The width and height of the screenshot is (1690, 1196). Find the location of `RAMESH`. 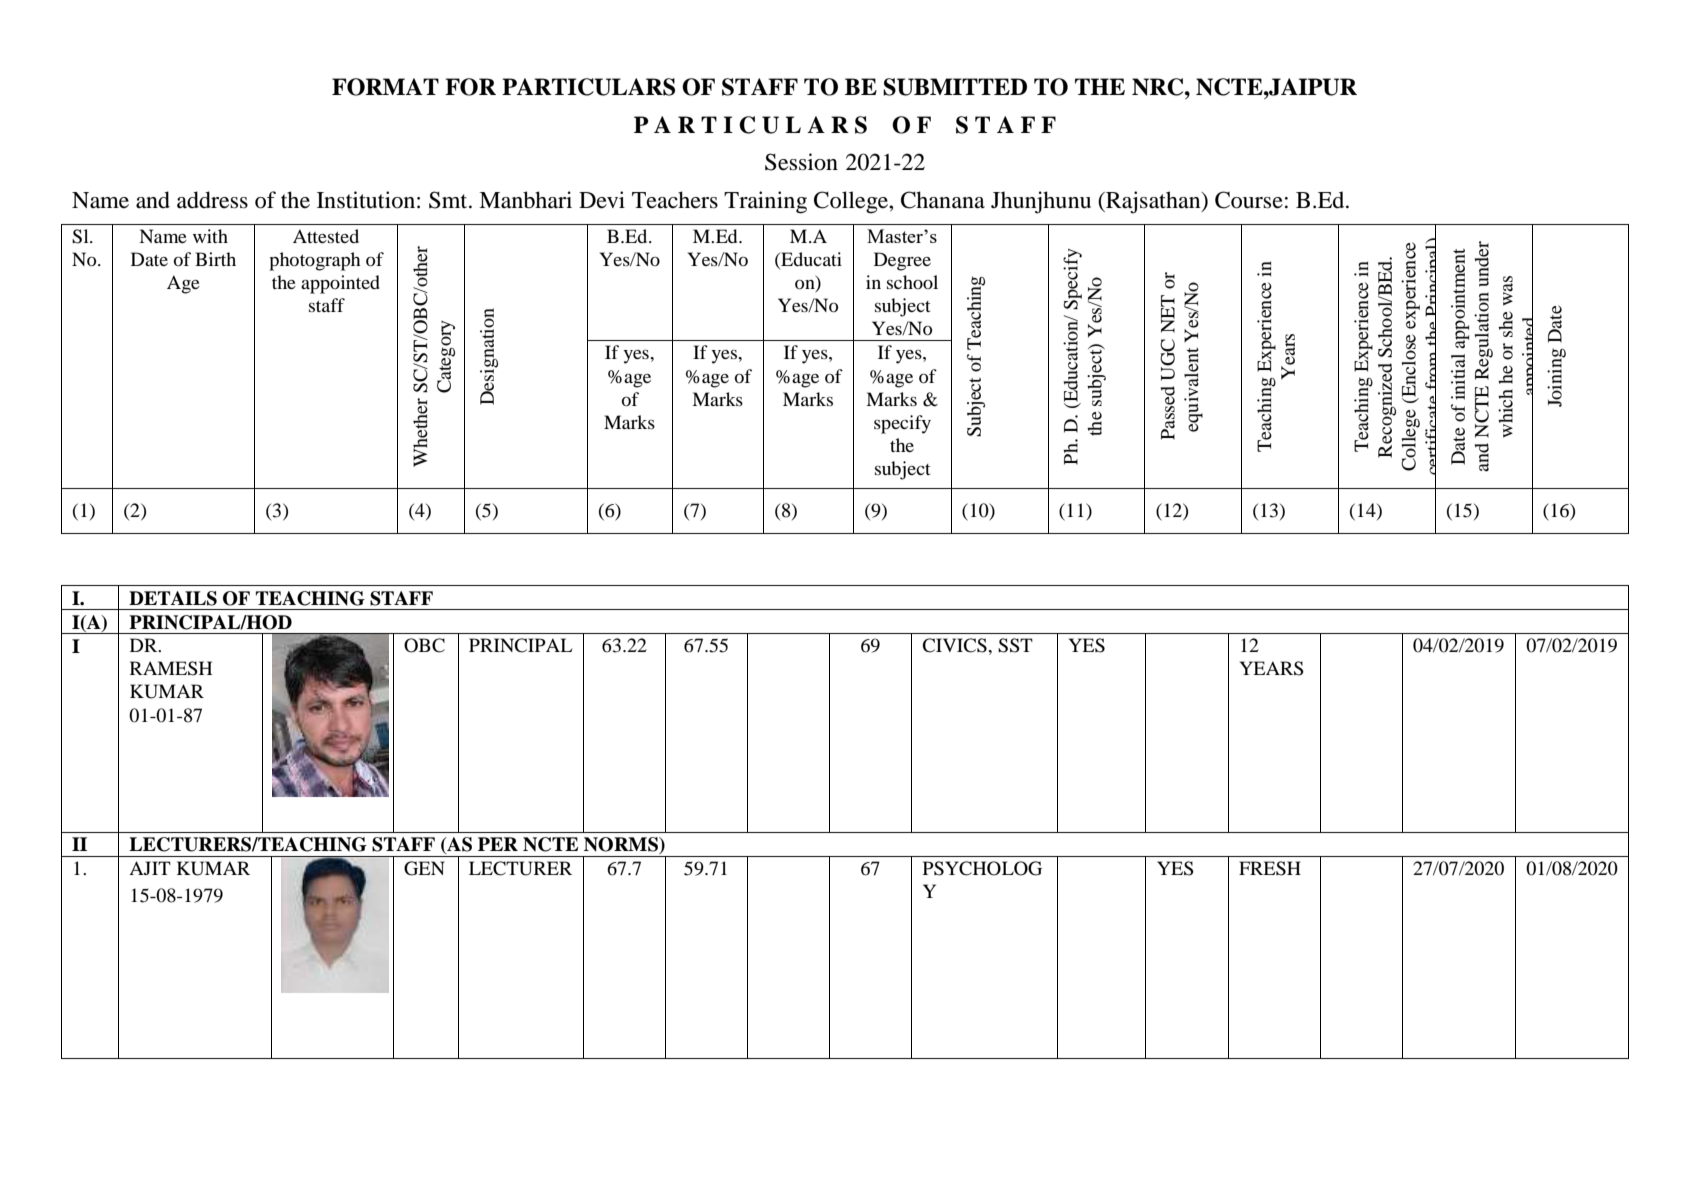

RAMESH is located at coordinates (171, 668).
